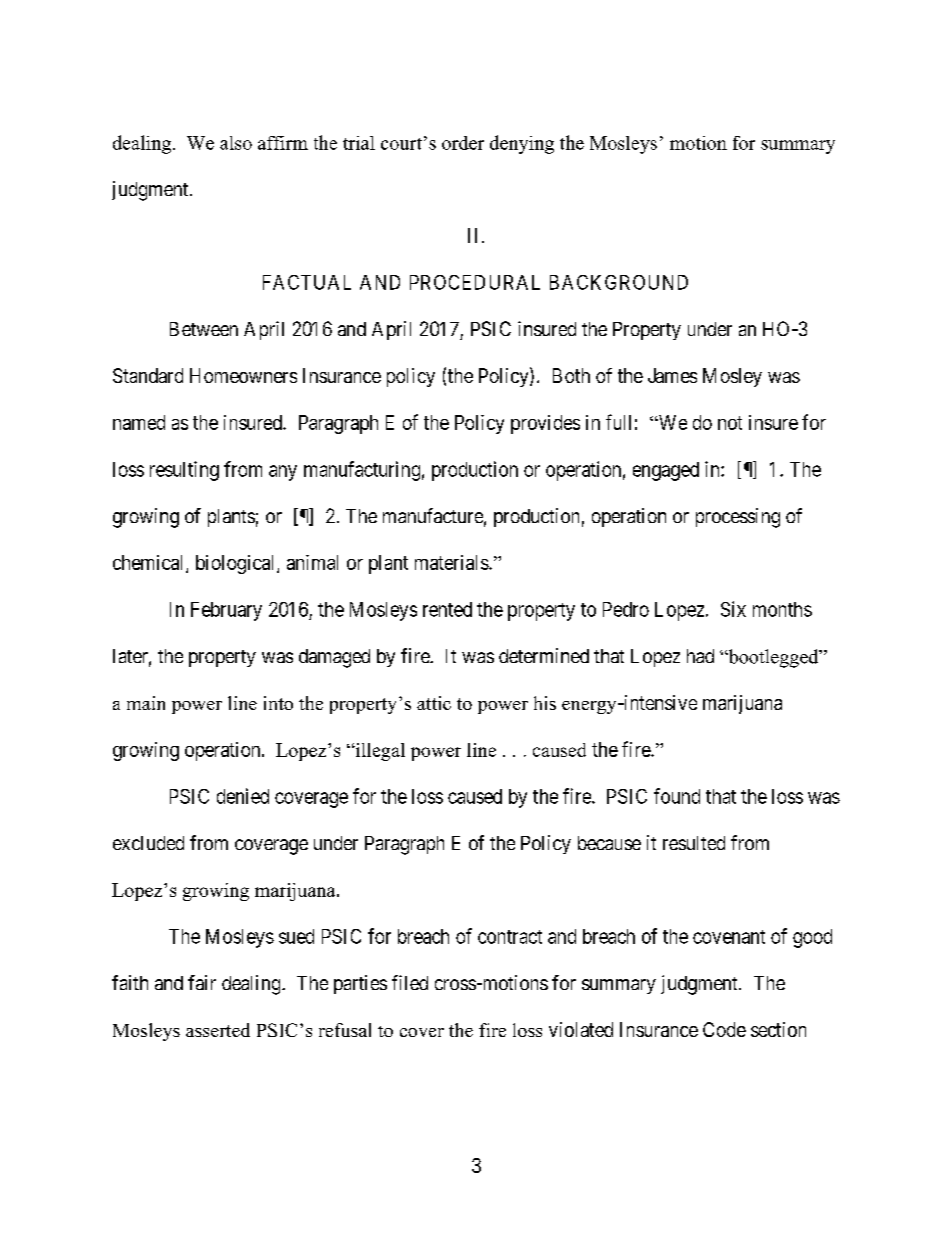 Image resolution: width=952 pixels, height=1233 pixels. Describe the element at coordinates (202, 982) in the document. I see `fair` at that location.
